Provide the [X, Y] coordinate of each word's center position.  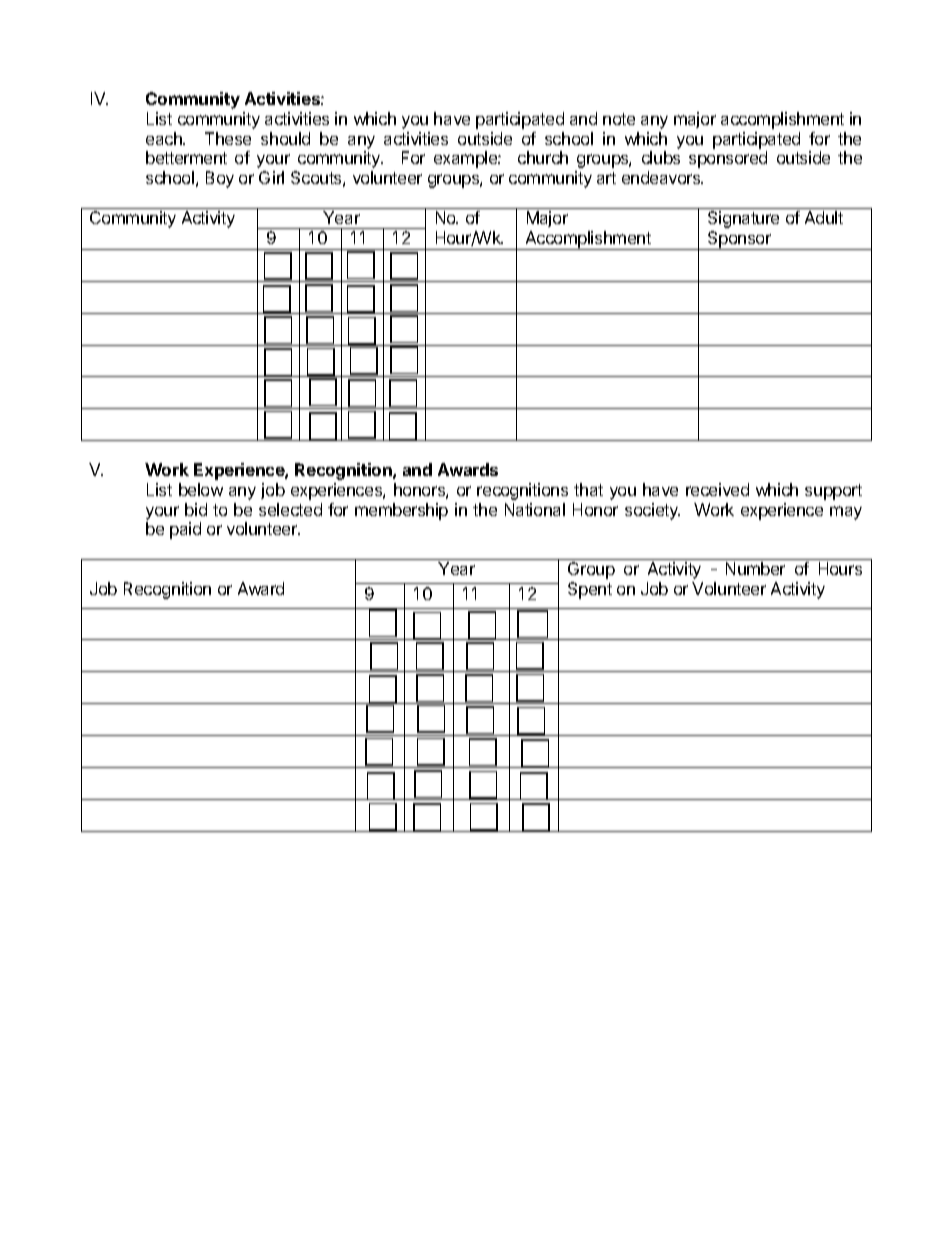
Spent [590, 590]
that [588, 489]
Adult [824, 217]
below [201, 489]
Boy [220, 179]
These [228, 138]
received [717, 489]
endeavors [662, 177]
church [543, 157]
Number [755, 568]
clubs [661, 157]
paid [185, 530]
